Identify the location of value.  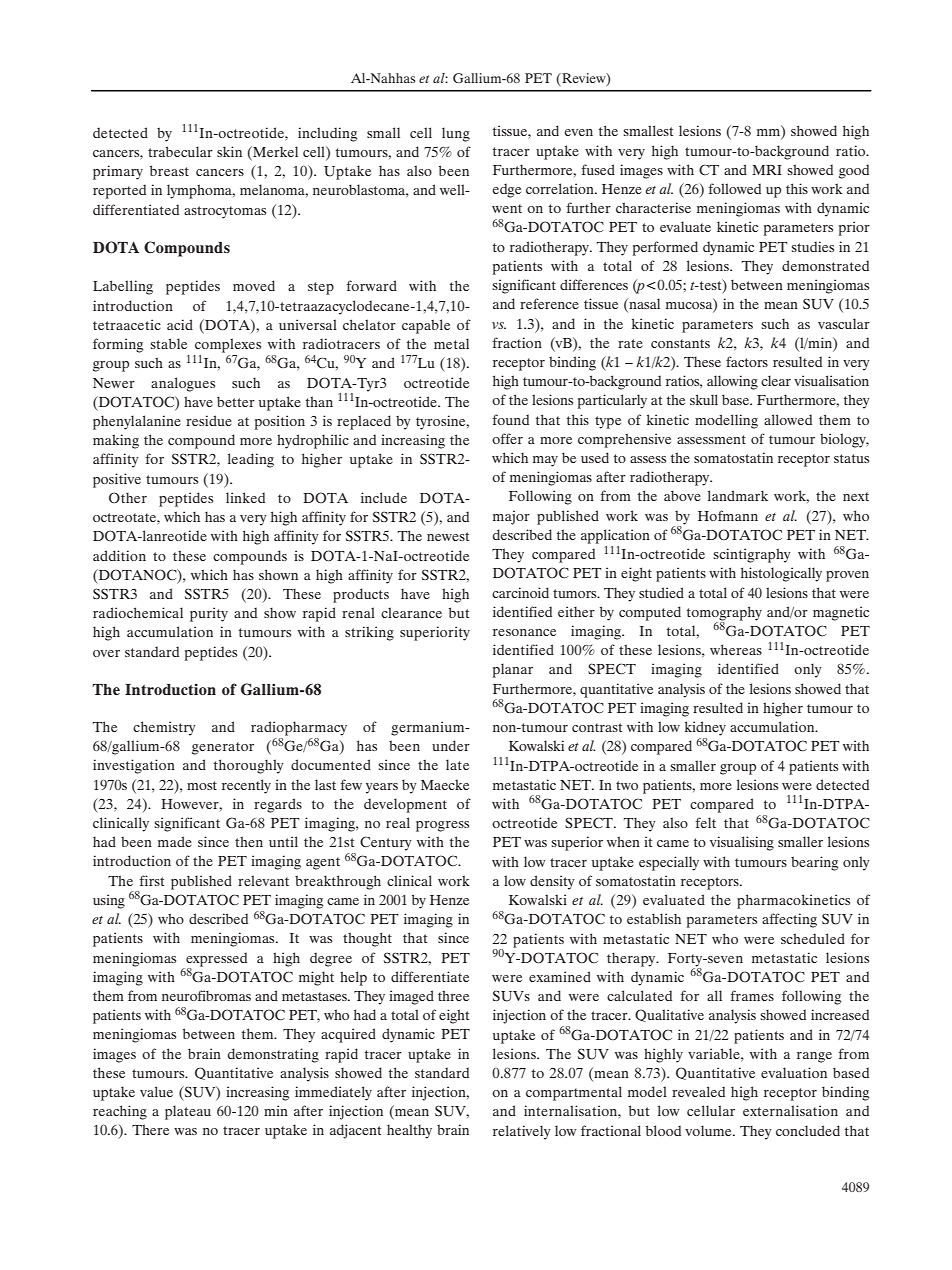
(156, 1091).
